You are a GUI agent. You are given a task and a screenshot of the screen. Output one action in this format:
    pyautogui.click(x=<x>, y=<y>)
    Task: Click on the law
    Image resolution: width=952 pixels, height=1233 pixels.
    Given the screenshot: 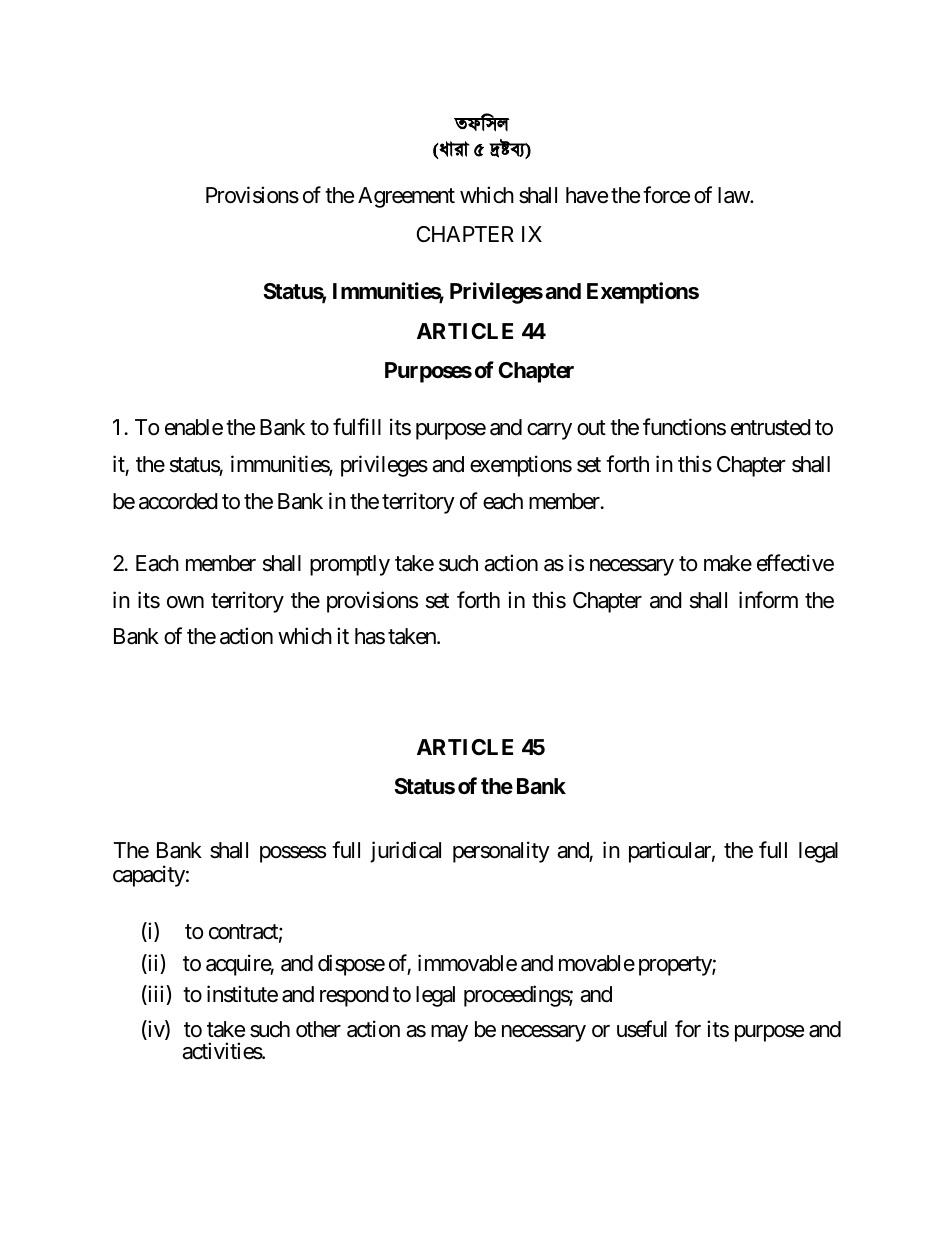 What is the action you would take?
    pyautogui.click(x=734, y=195)
